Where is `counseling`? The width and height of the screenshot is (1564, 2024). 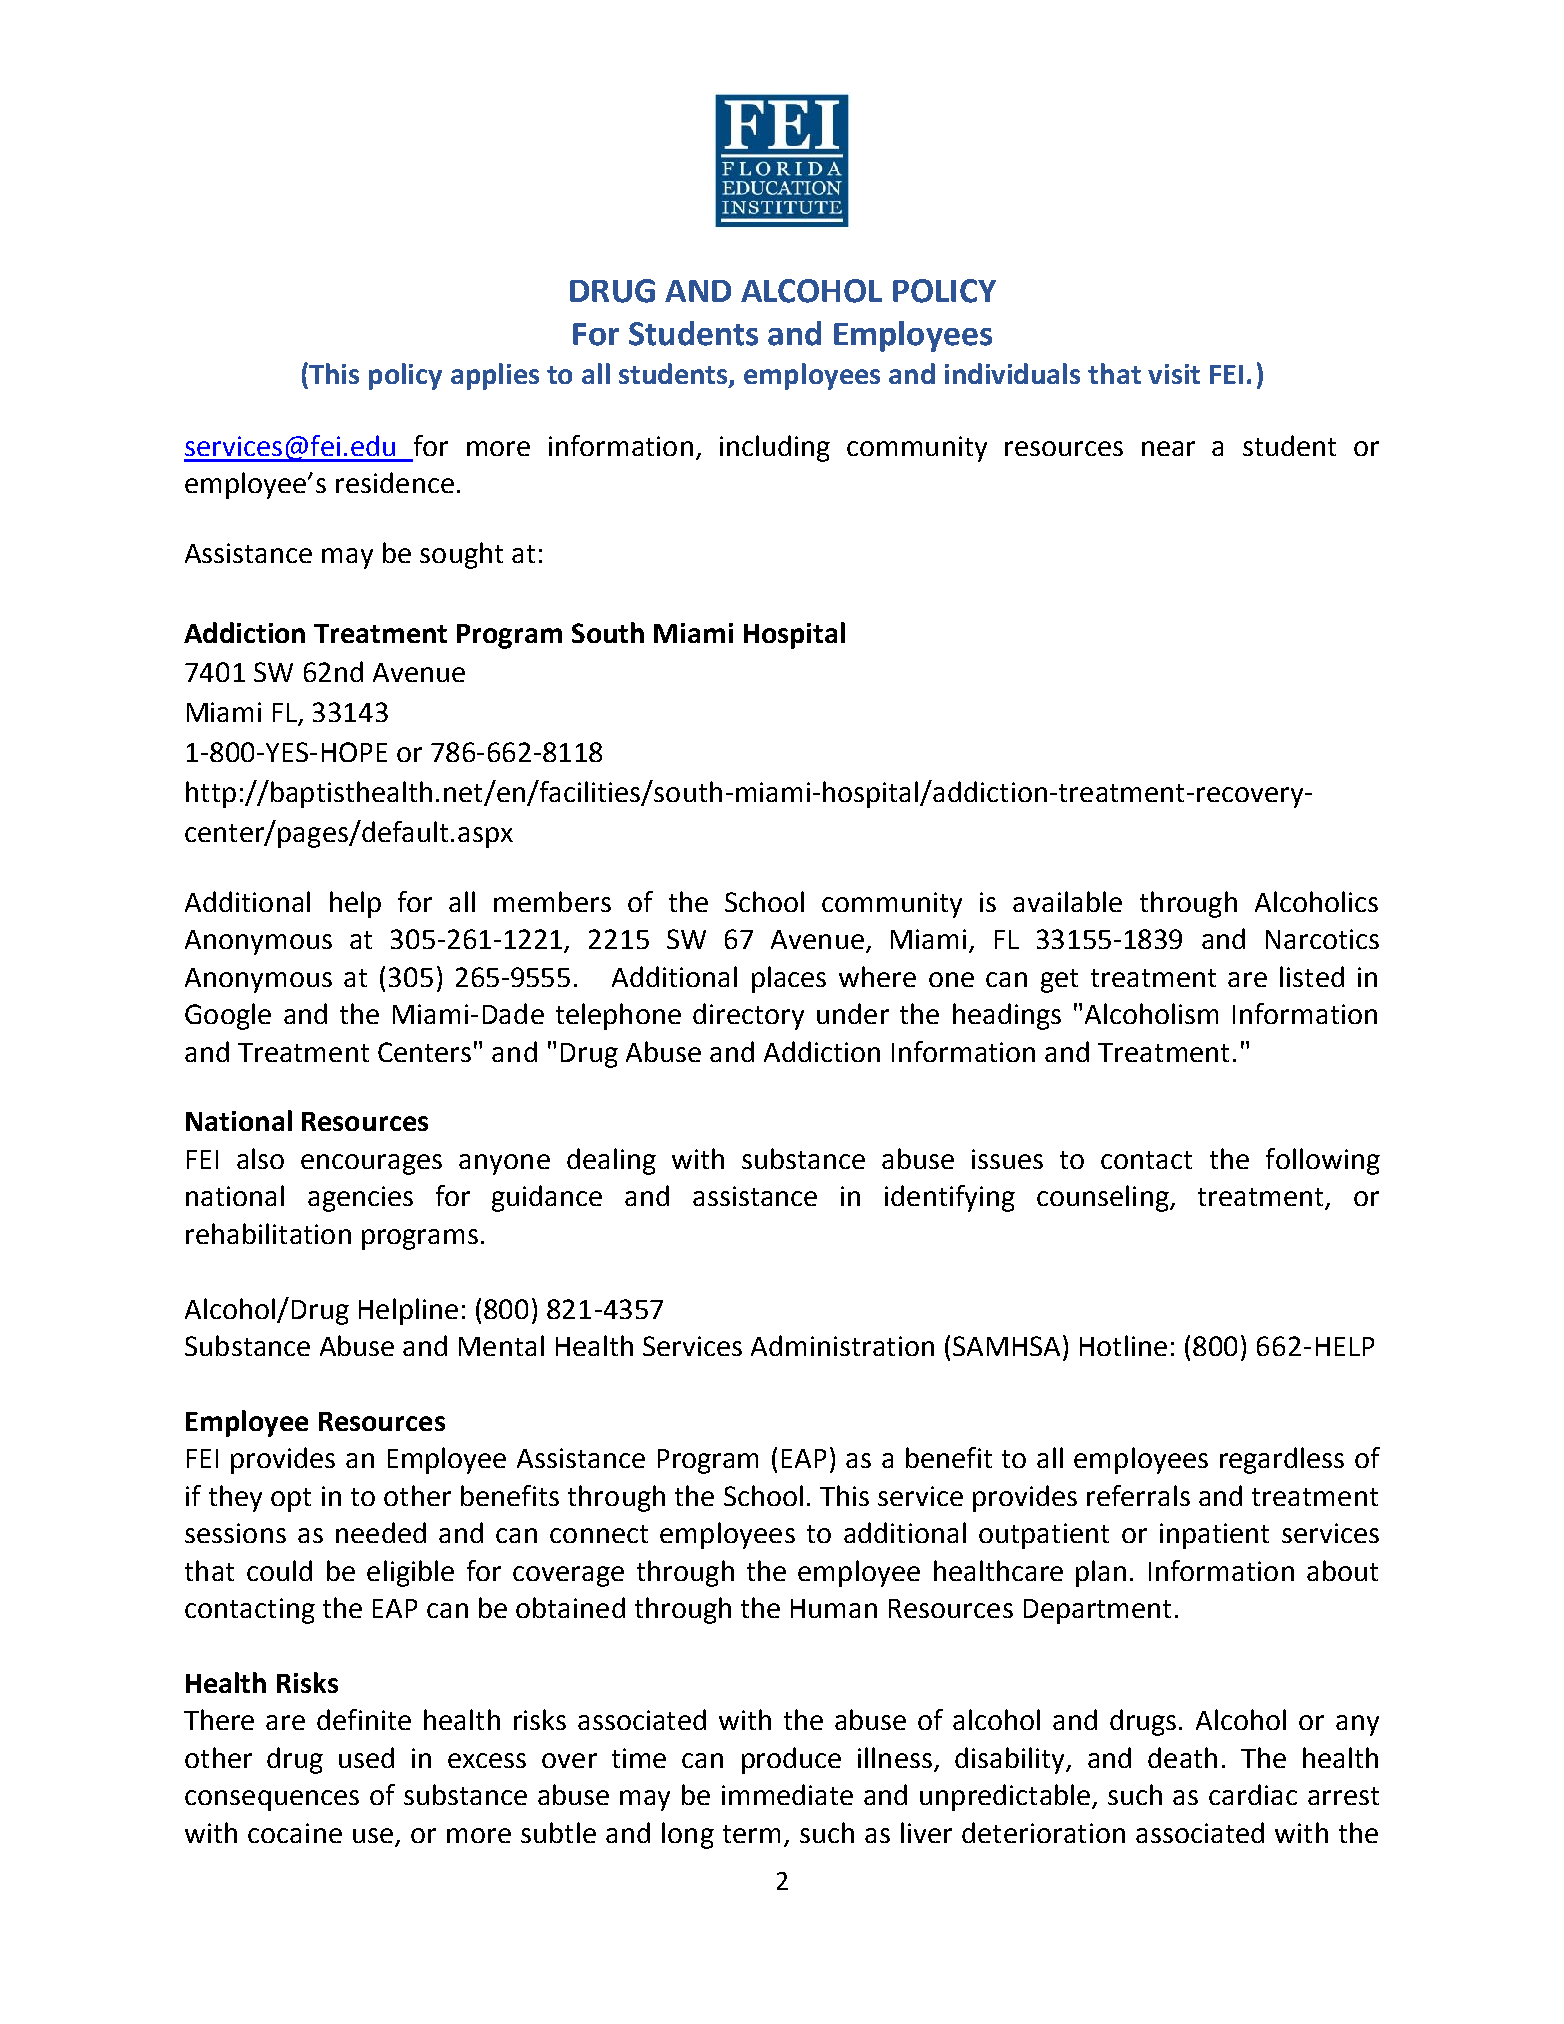 counseling is located at coordinates (1104, 1198).
